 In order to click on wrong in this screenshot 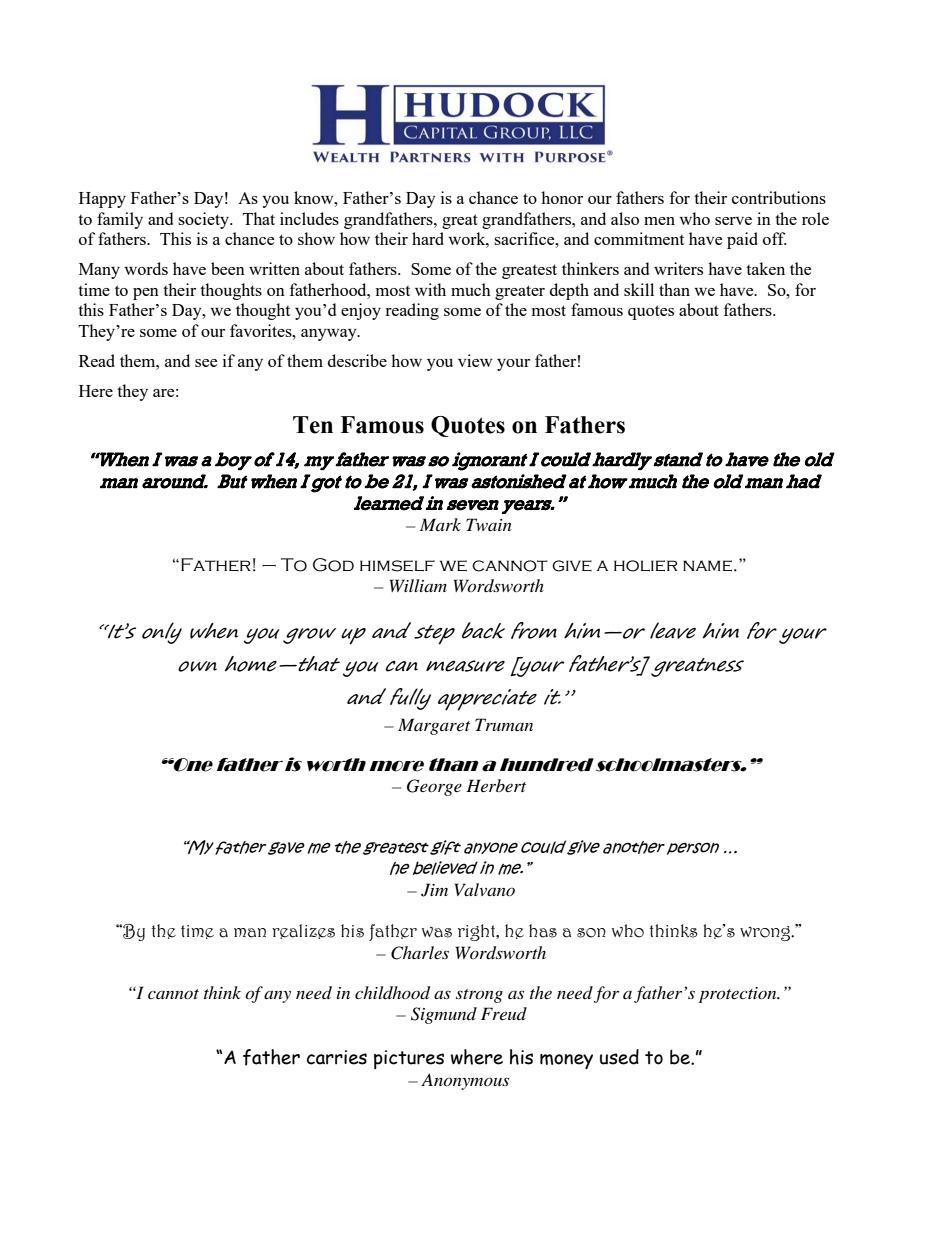, I will do `click(766, 933)`.
